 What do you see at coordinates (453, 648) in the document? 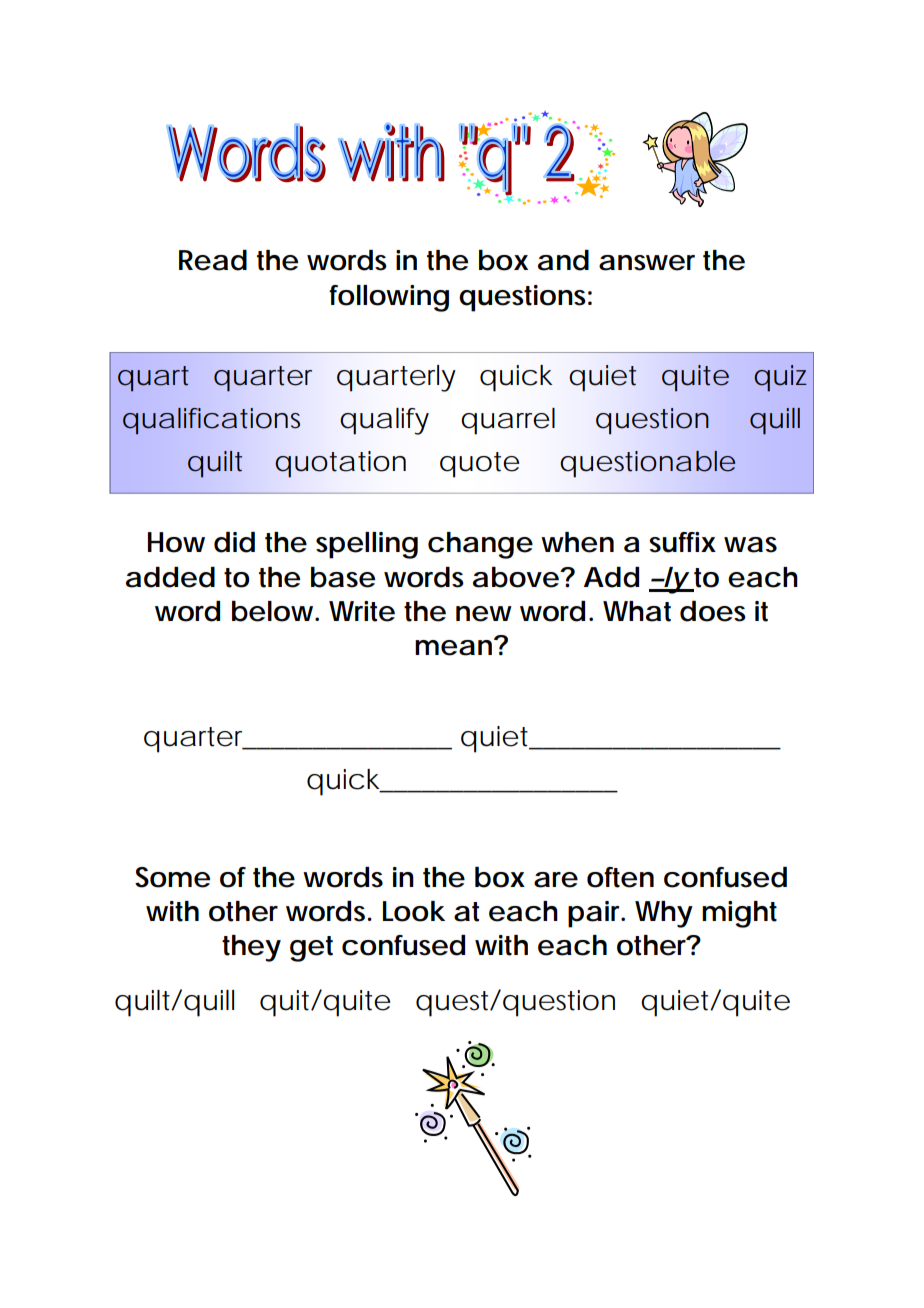
I see `mean` at bounding box center [453, 648].
